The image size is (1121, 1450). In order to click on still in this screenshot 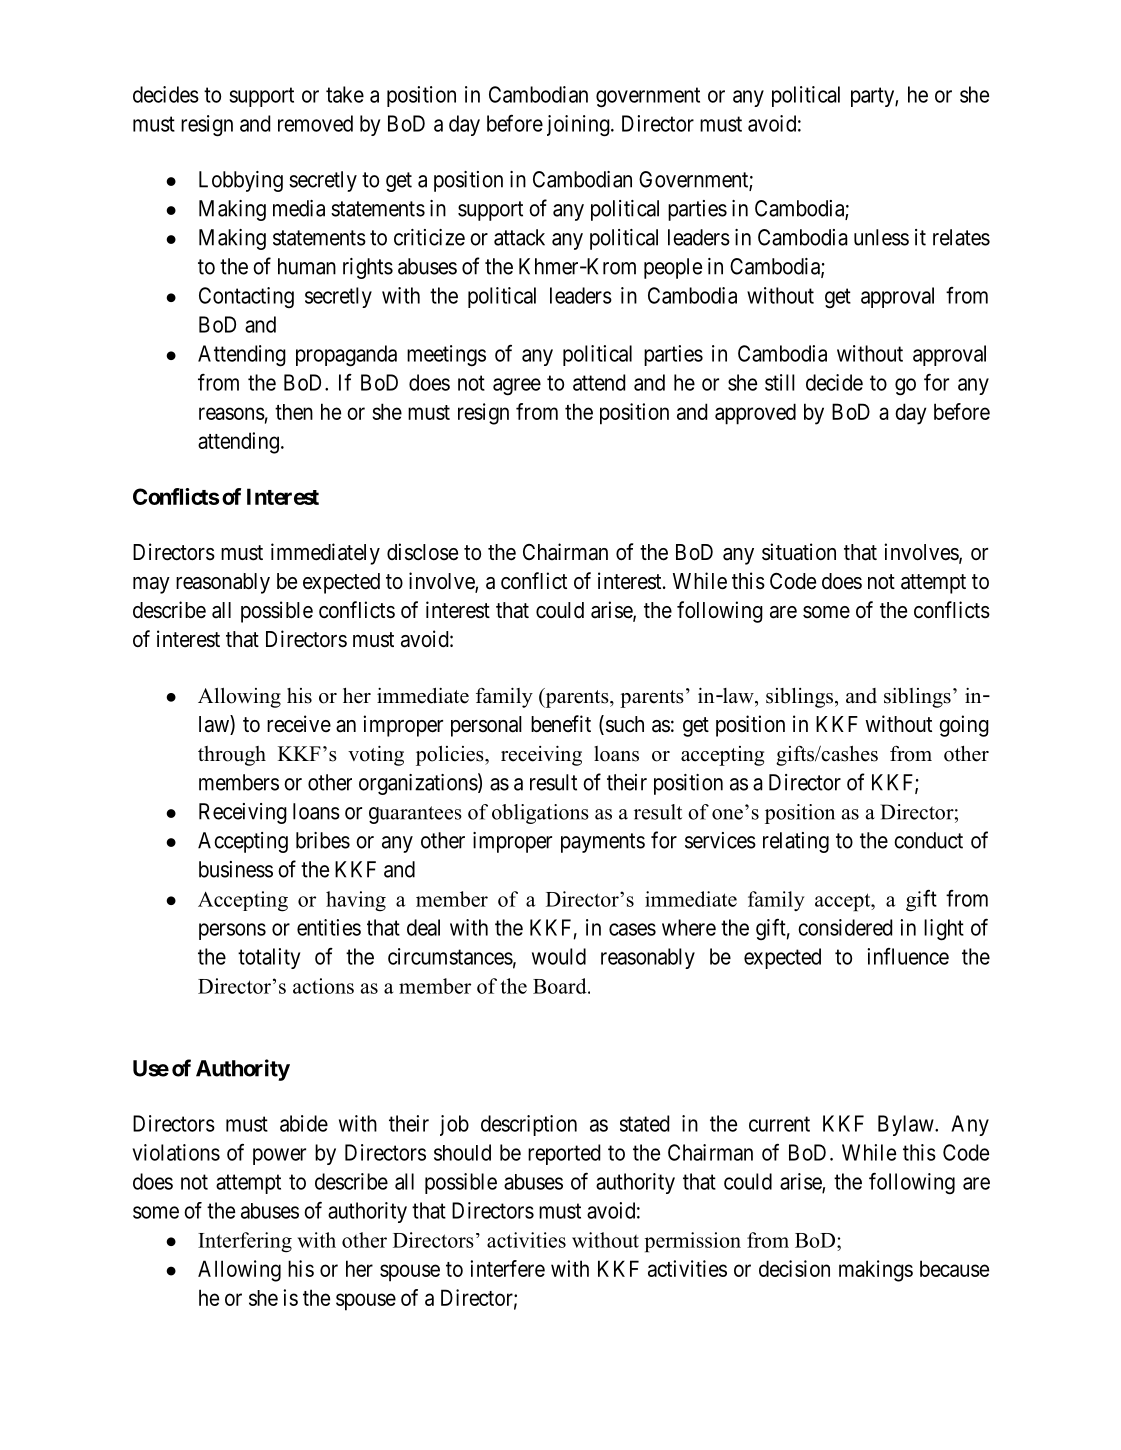, I will do `click(780, 382)`.
